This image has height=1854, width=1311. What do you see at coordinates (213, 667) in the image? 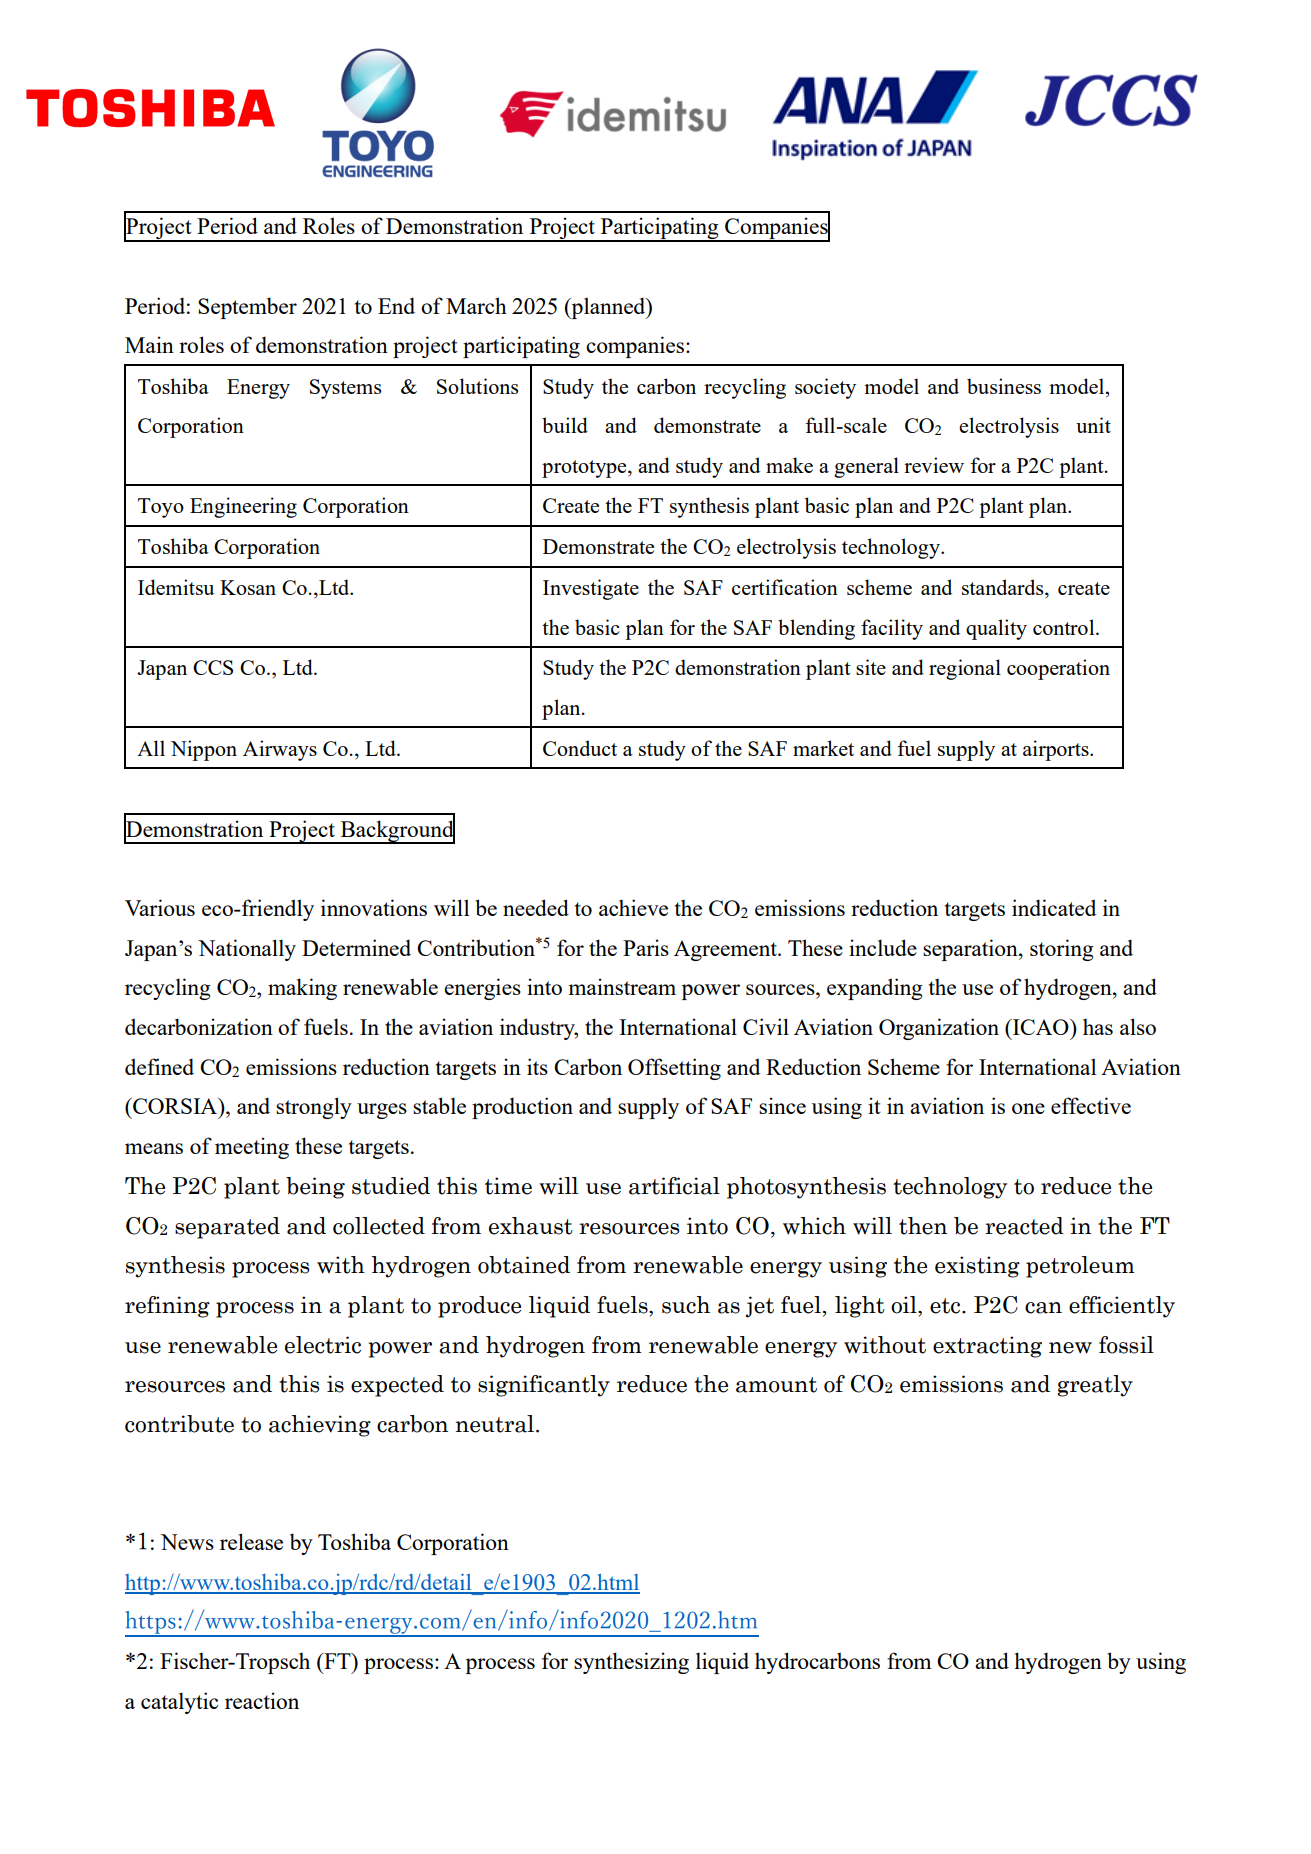
I see `CCS` at bounding box center [213, 667].
